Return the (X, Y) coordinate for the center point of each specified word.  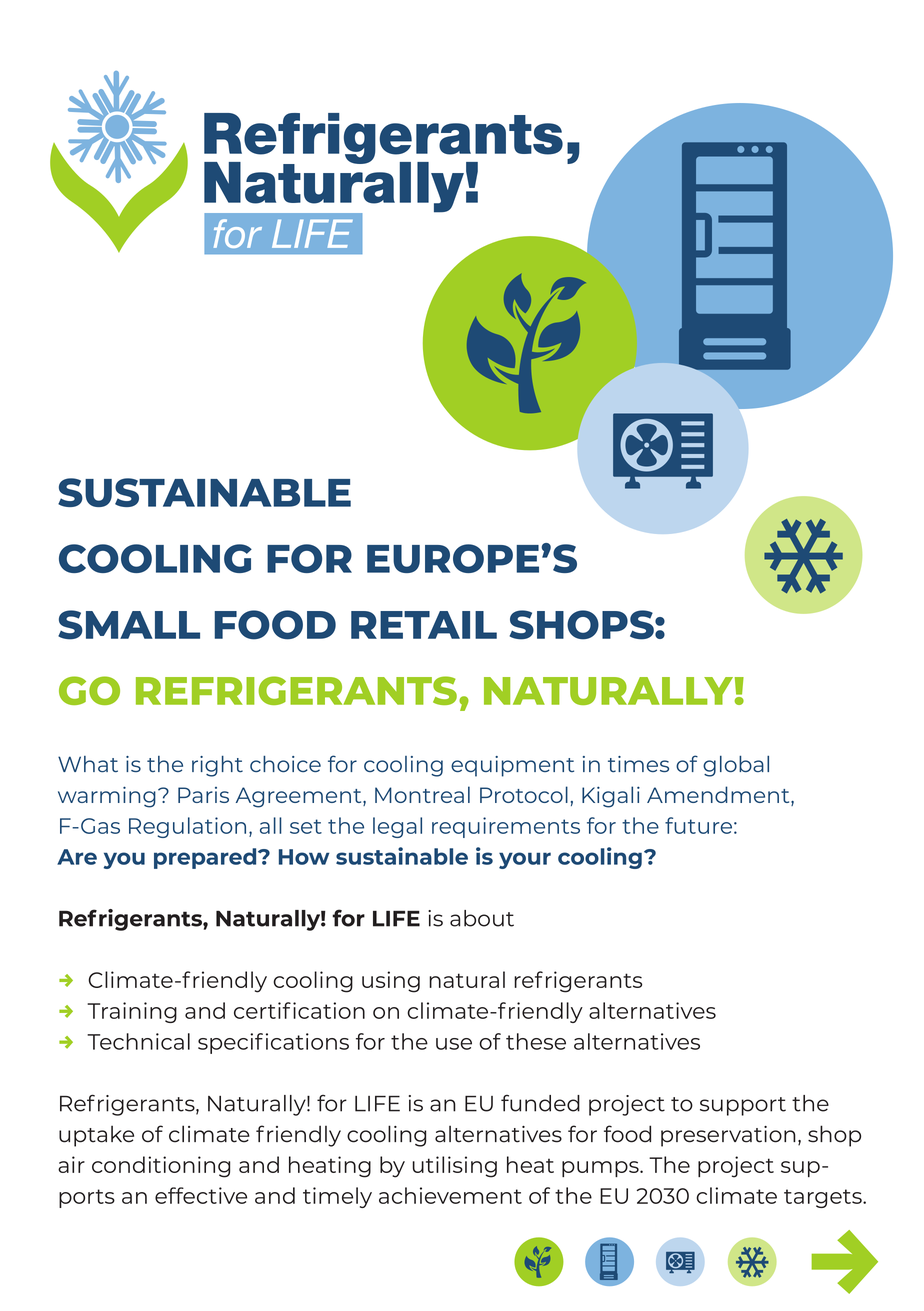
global (736, 766)
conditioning (161, 1167)
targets (824, 1198)
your (525, 860)
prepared (206, 858)
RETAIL (424, 625)
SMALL (129, 625)
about (482, 918)
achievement (450, 1195)
